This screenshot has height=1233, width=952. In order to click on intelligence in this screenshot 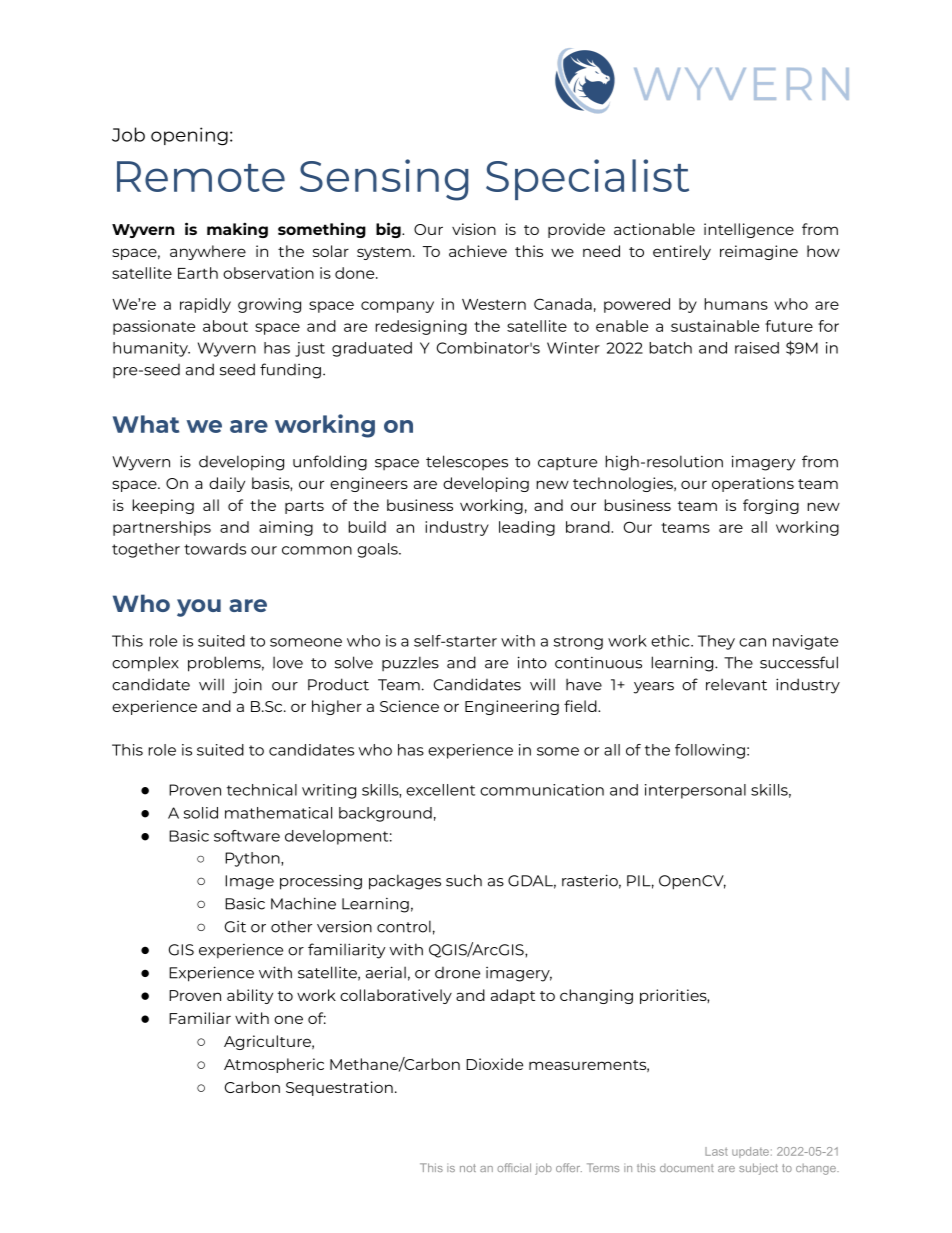, I will do `click(749, 230)`.
